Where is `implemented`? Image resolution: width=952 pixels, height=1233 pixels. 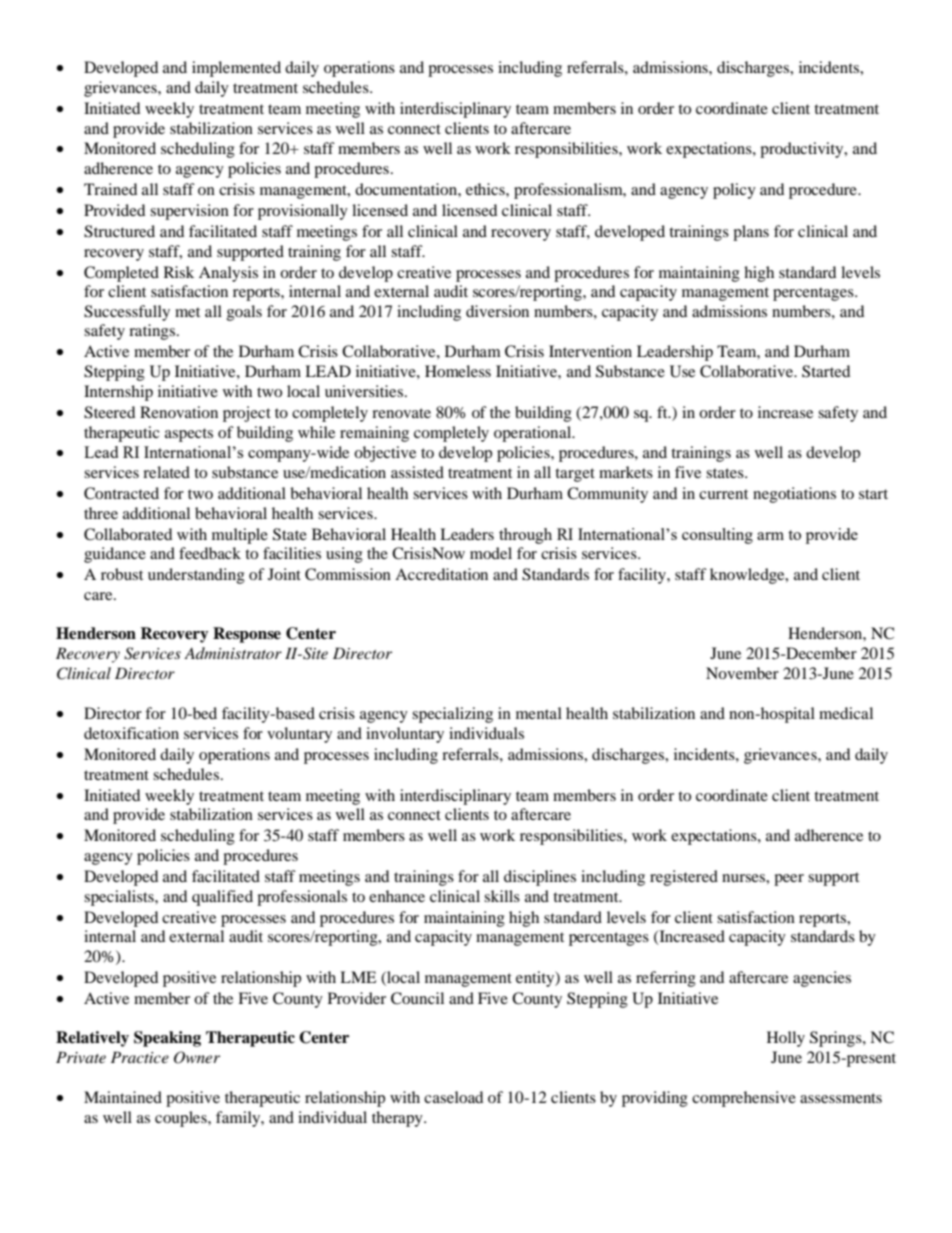
implemented is located at coordinates (236, 69).
